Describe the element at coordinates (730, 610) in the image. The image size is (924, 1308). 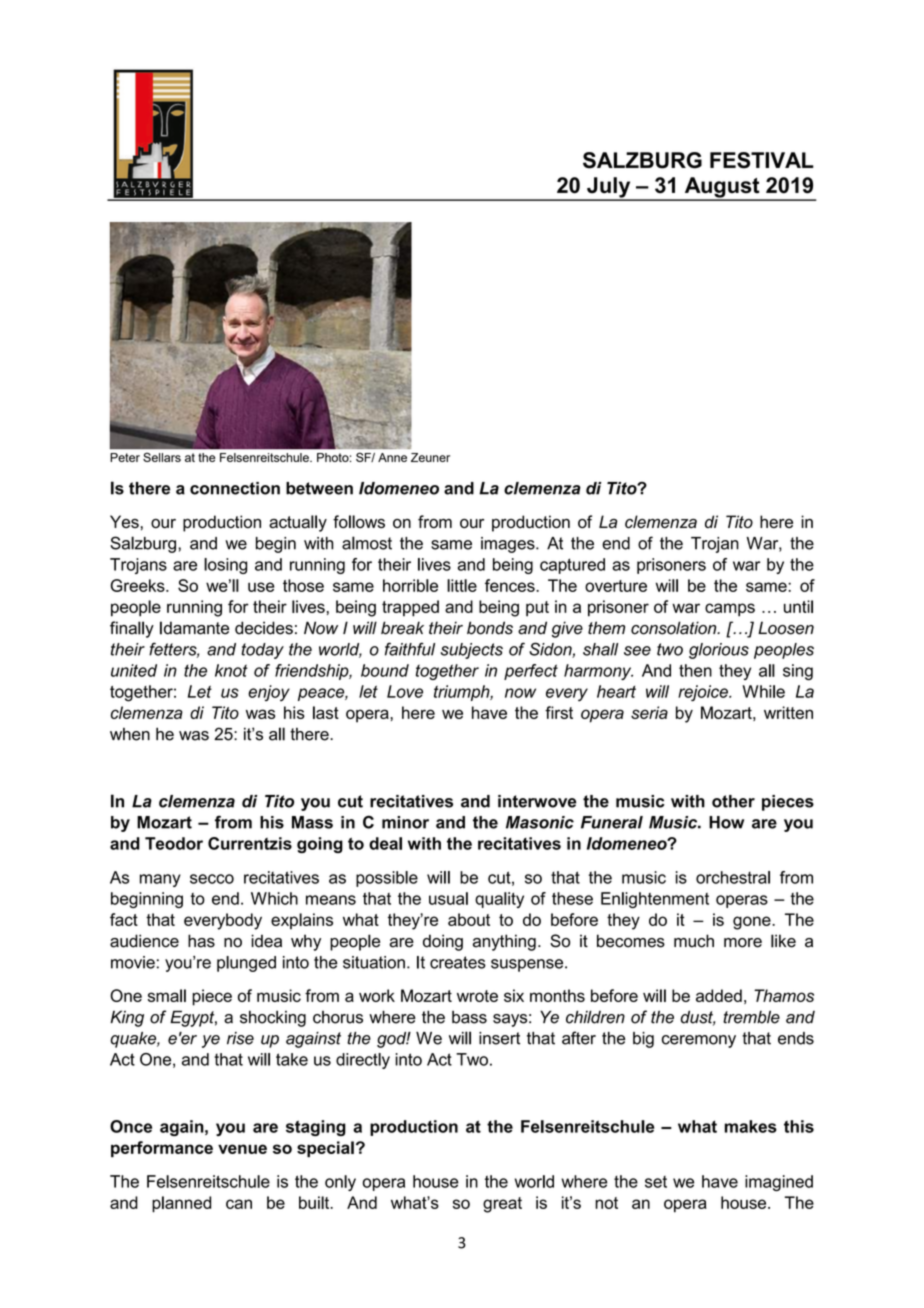
I see `camps` at that location.
